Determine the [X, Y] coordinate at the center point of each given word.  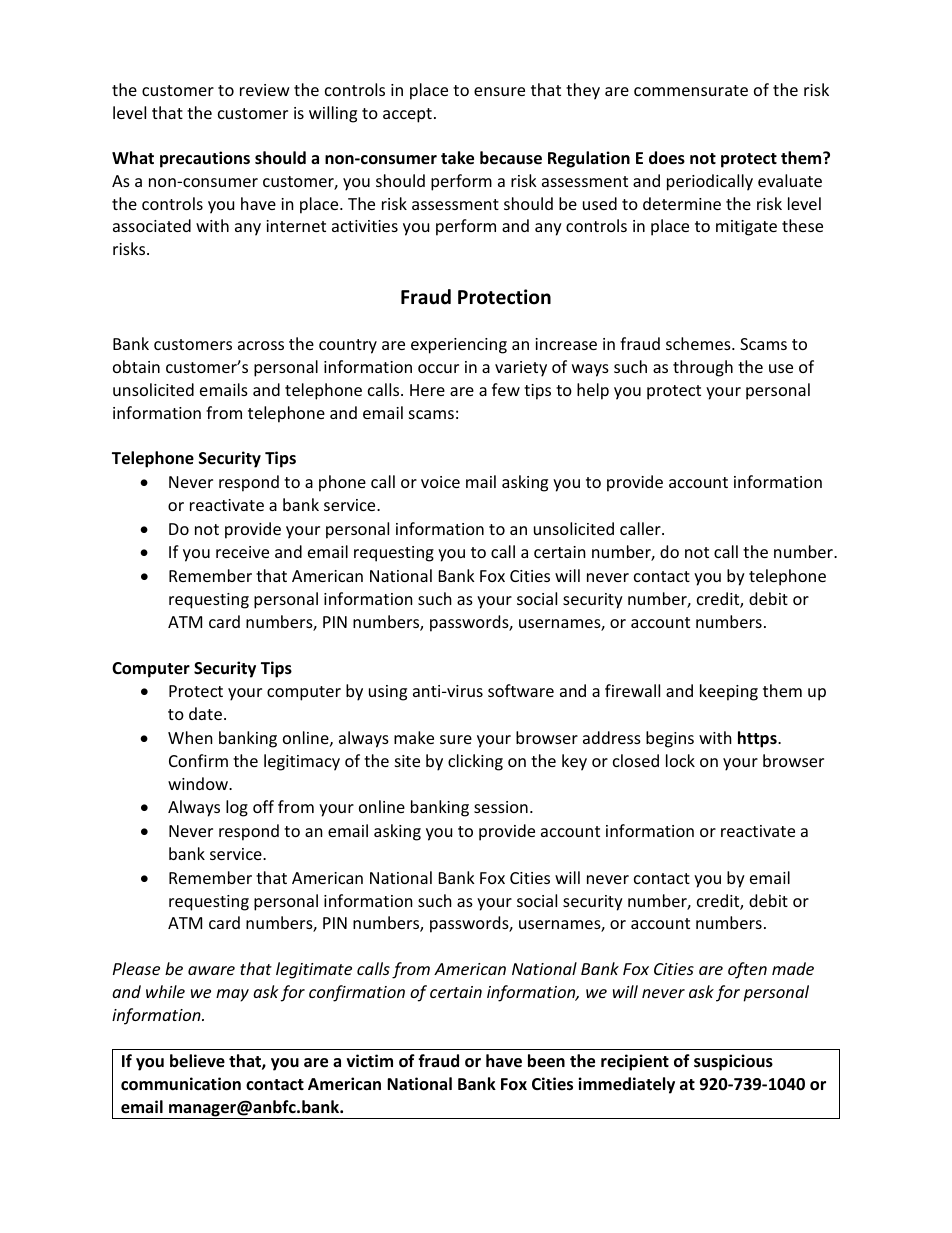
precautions [205, 159]
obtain [136, 366]
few [506, 389]
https [758, 739]
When [190, 737]
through [703, 368]
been [546, 1061]
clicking [475, 762]
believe [197, 1061]
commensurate [691, 90]
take [457, 158]
